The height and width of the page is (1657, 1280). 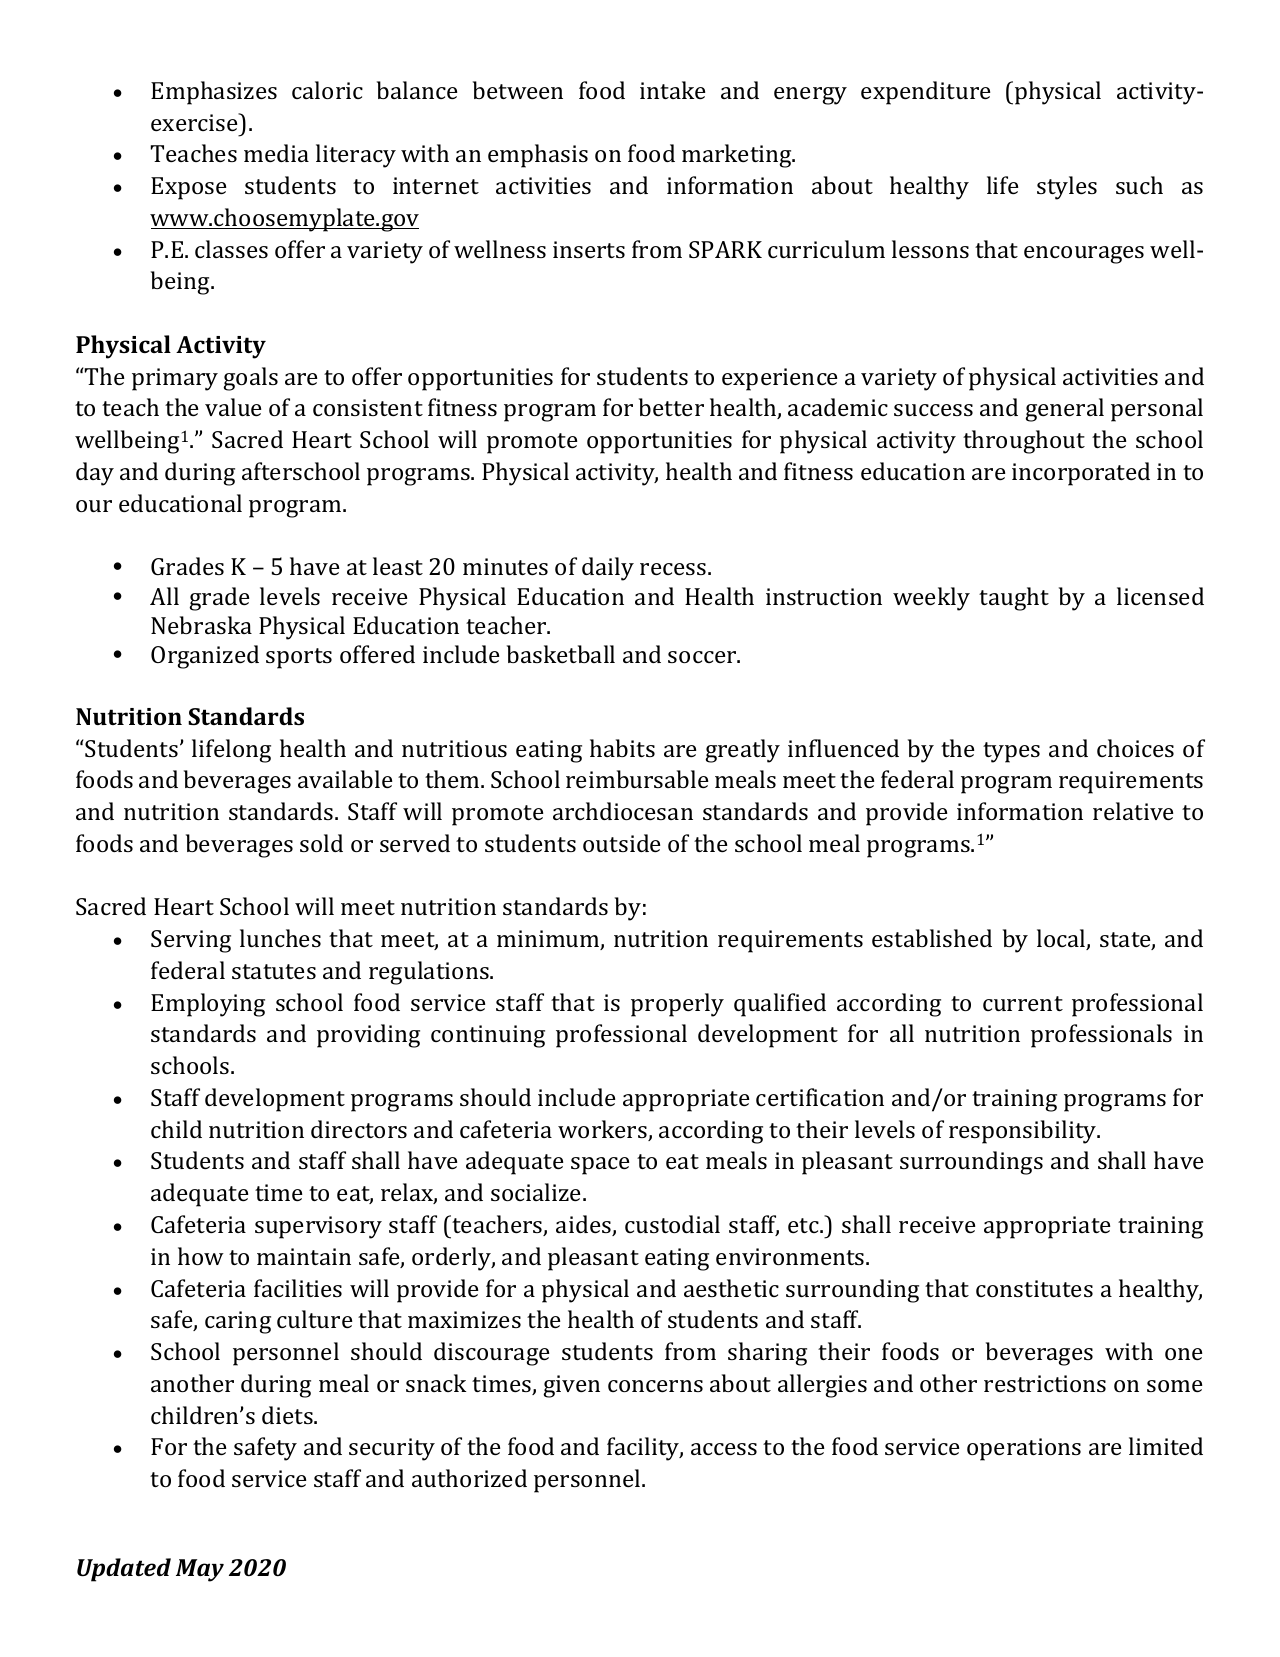 What do you see at coordinates (1023, 1003) in the page?
I see `current` at bounding box center [1023, 1003].
